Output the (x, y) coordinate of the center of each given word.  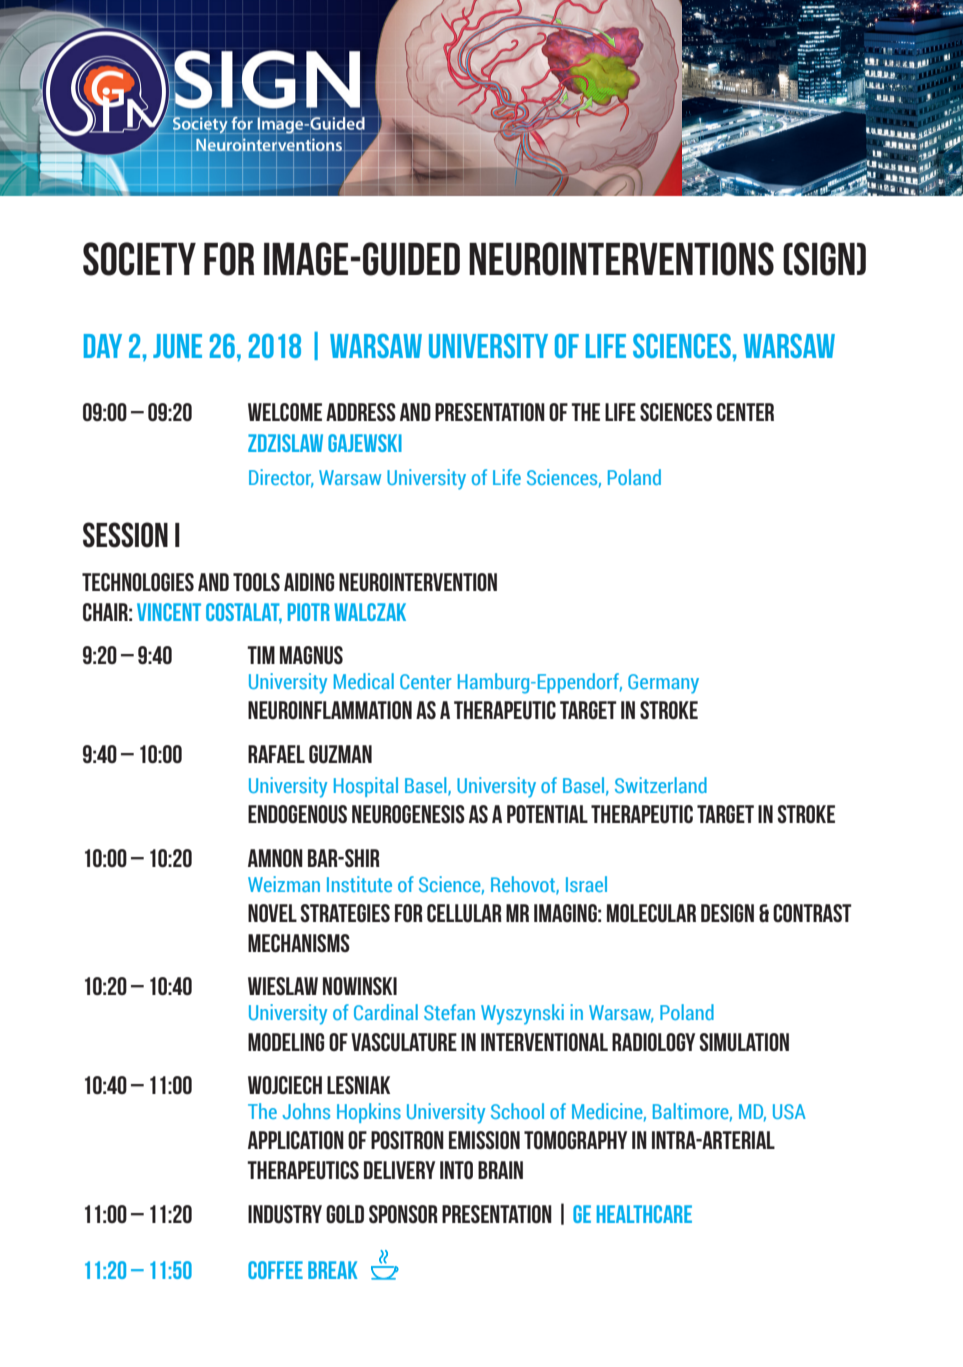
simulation (744, 1042)
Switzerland (661, 785)
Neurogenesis (408, 814)
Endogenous (297, 814)
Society (139, 259)
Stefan (449, 1012)
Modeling (286, 1042)
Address (361, 412)
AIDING (309, 582)
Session (125, 535)
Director (281, 478)
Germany (663, 684)
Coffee (275, 1270)
